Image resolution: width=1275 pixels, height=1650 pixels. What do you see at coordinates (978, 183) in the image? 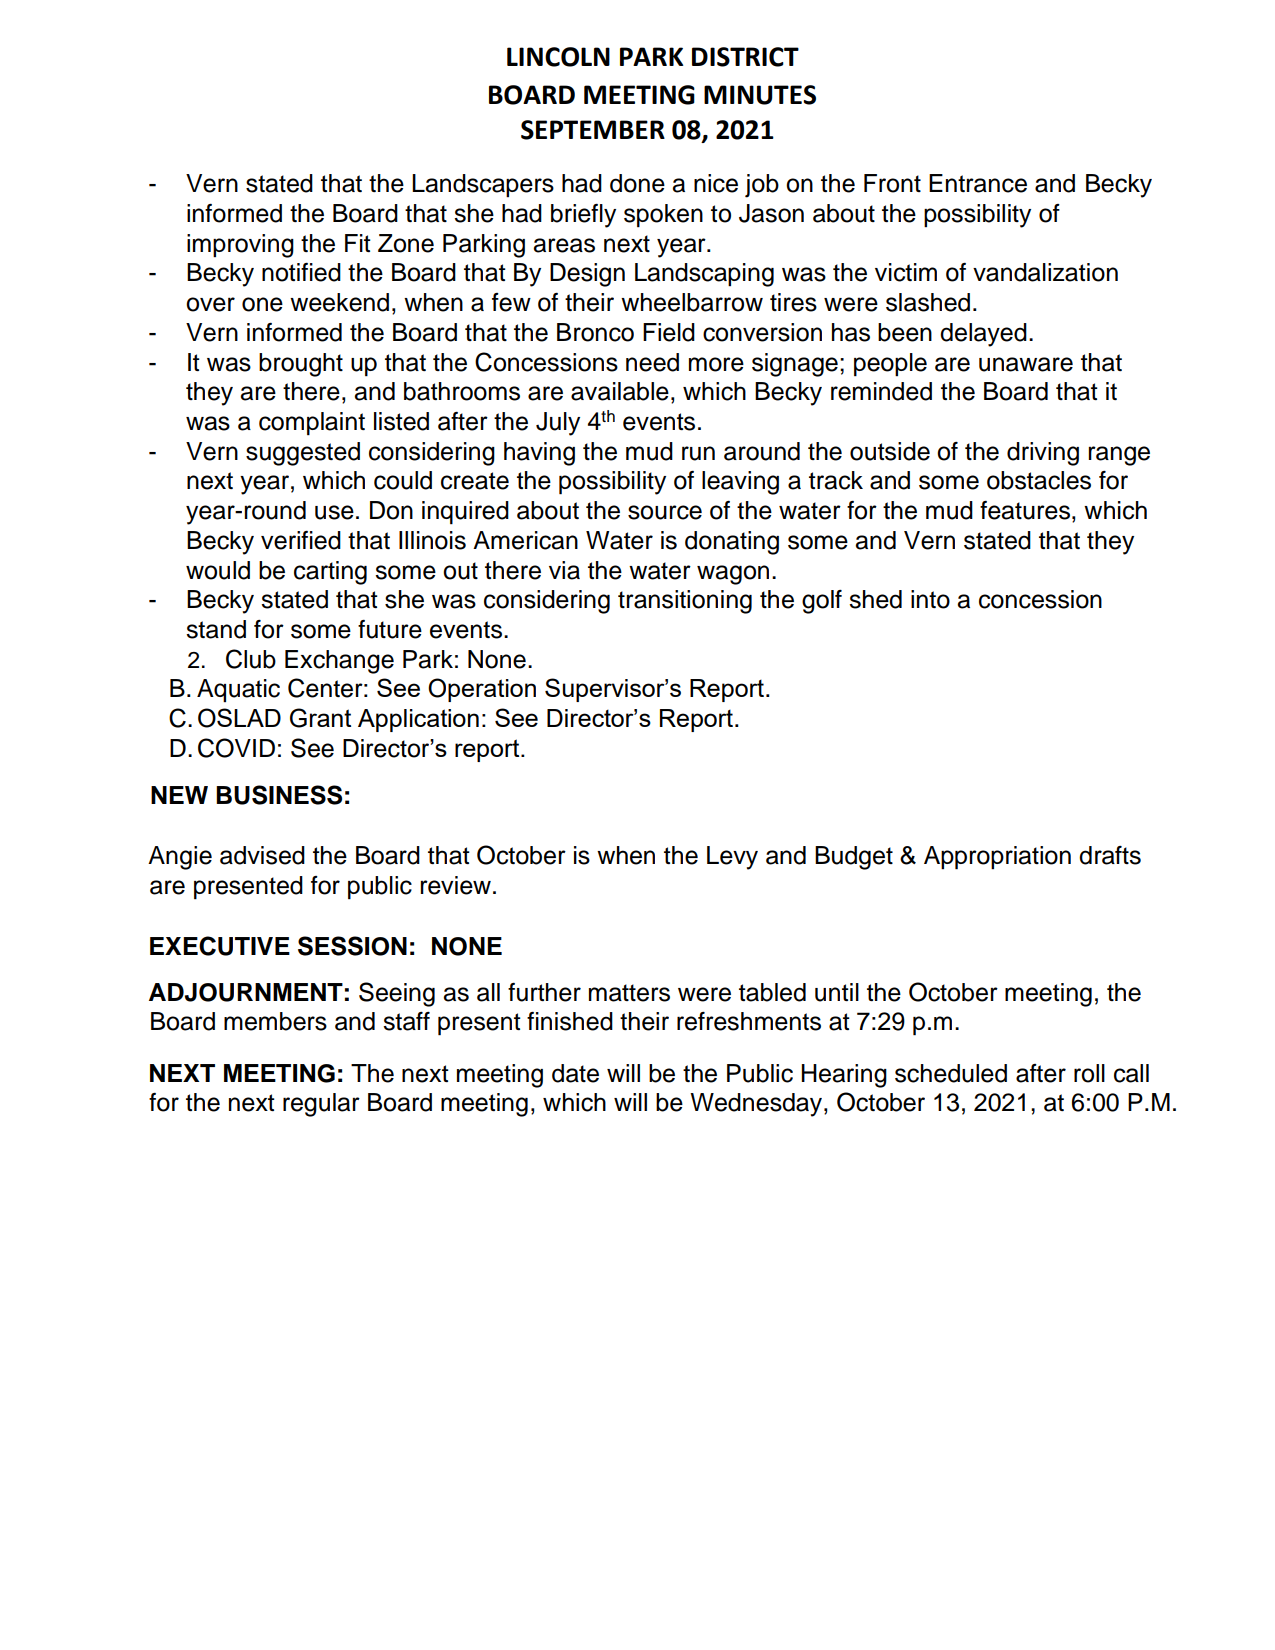
I see `Entrance` at bounding box center [978, 183].
